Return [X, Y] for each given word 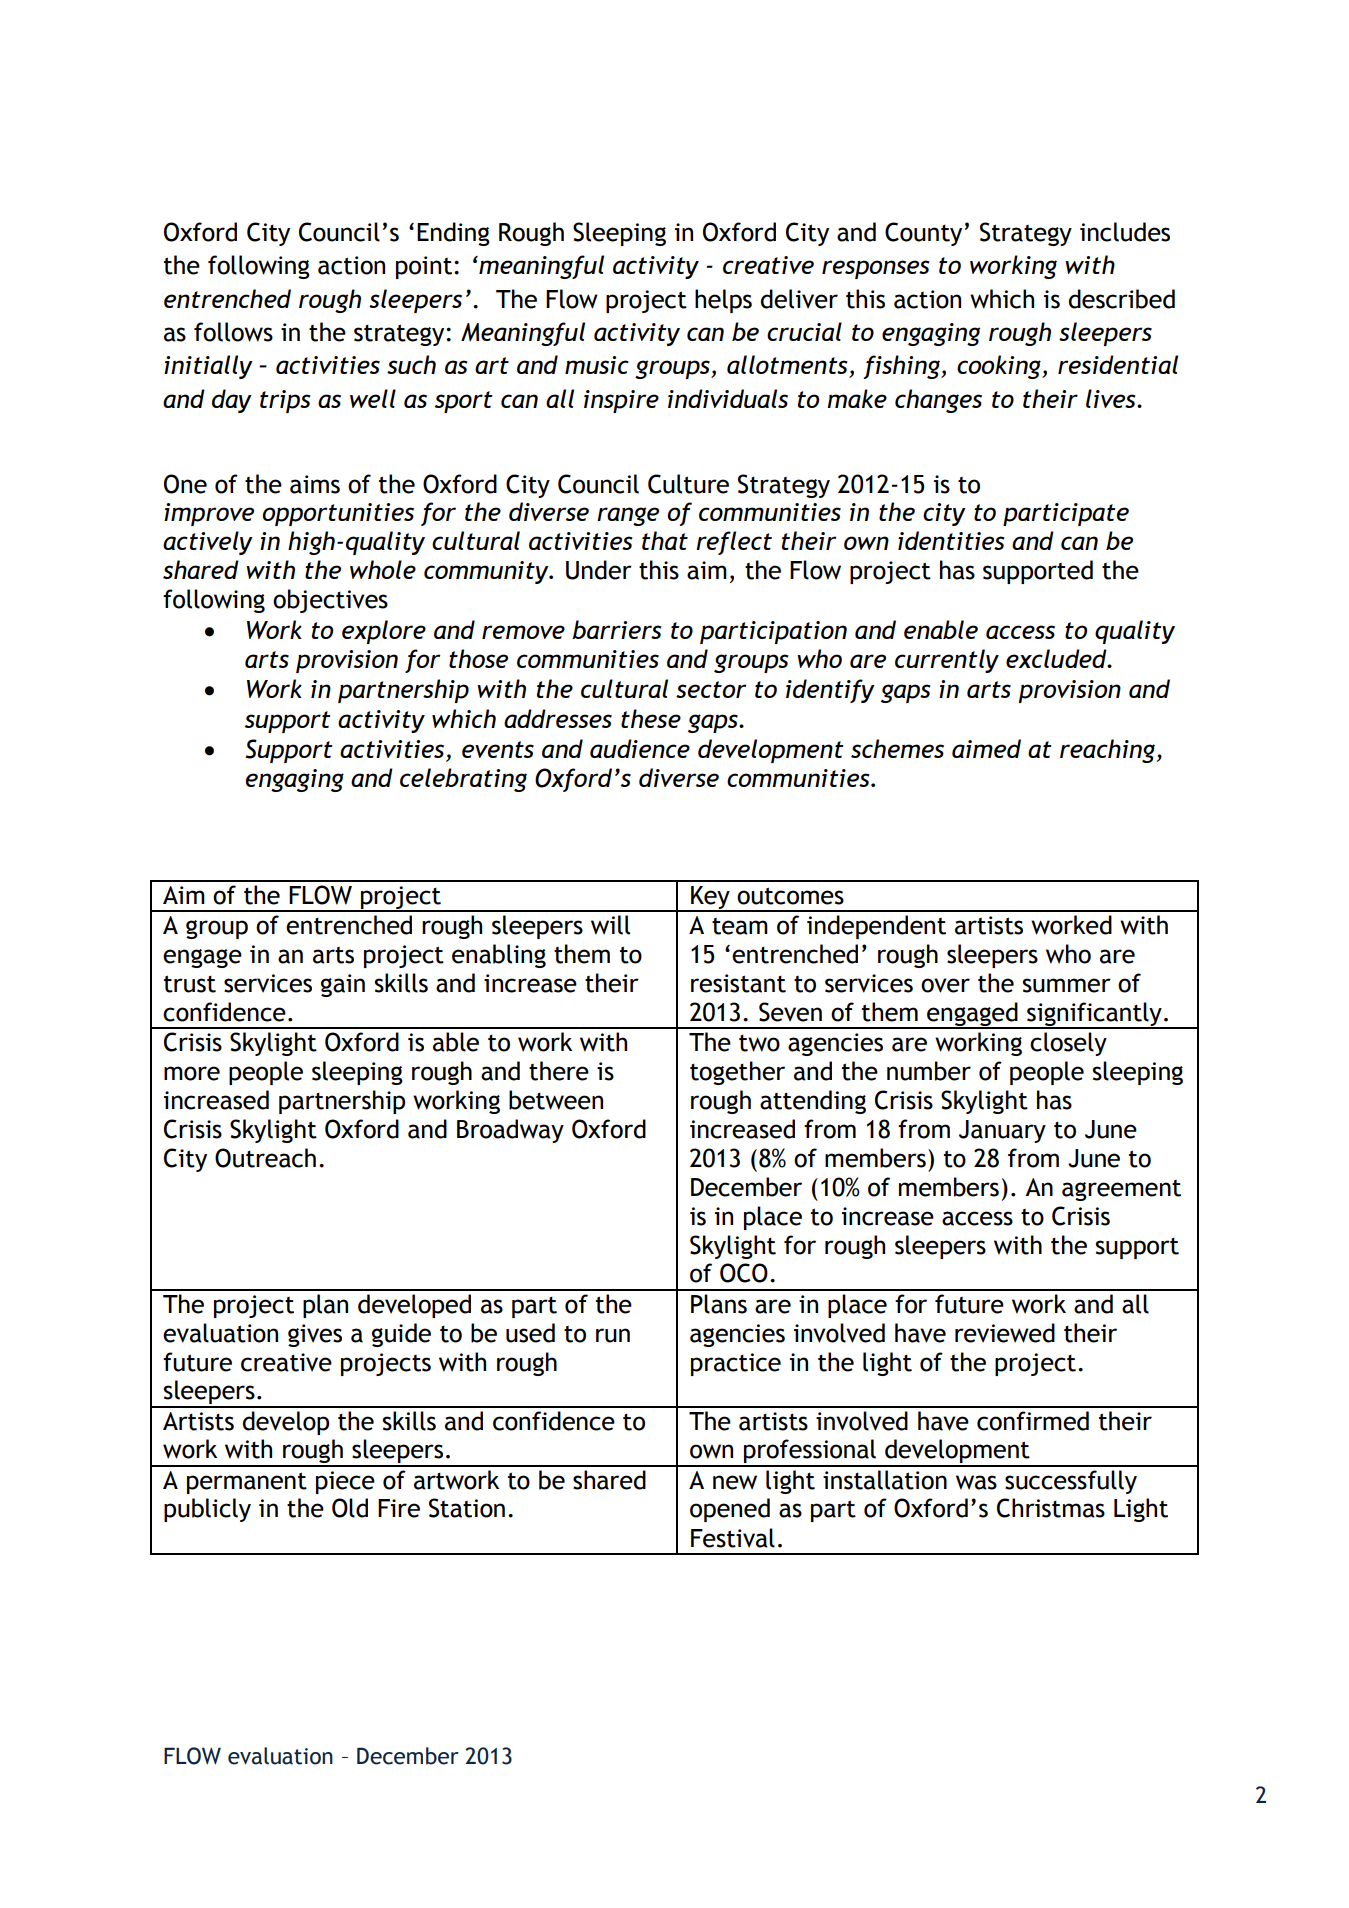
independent [876, 927]
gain [343, 985]
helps [723, 301]
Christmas [1051, 1508]
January [1002, 1131]
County [923, 234]
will [610, 925]
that [665, 540]
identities [951, 540]
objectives [330, 601]
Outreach [265, 1158]
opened [730, 1510]
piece [345, 1482]
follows [233, 332]
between [556, 1100]
